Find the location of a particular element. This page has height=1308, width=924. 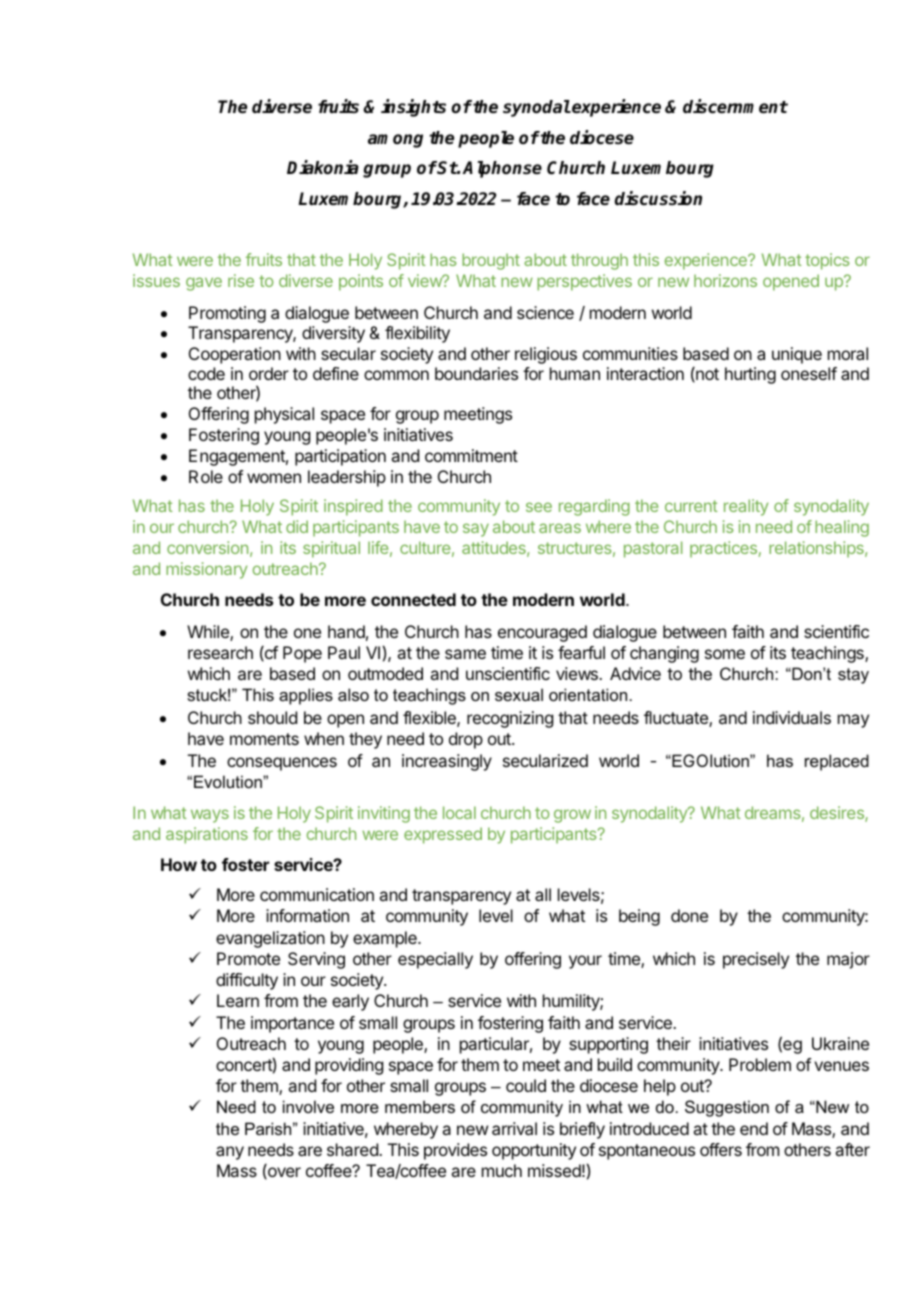

end is located at coordinates (754, 1128).
